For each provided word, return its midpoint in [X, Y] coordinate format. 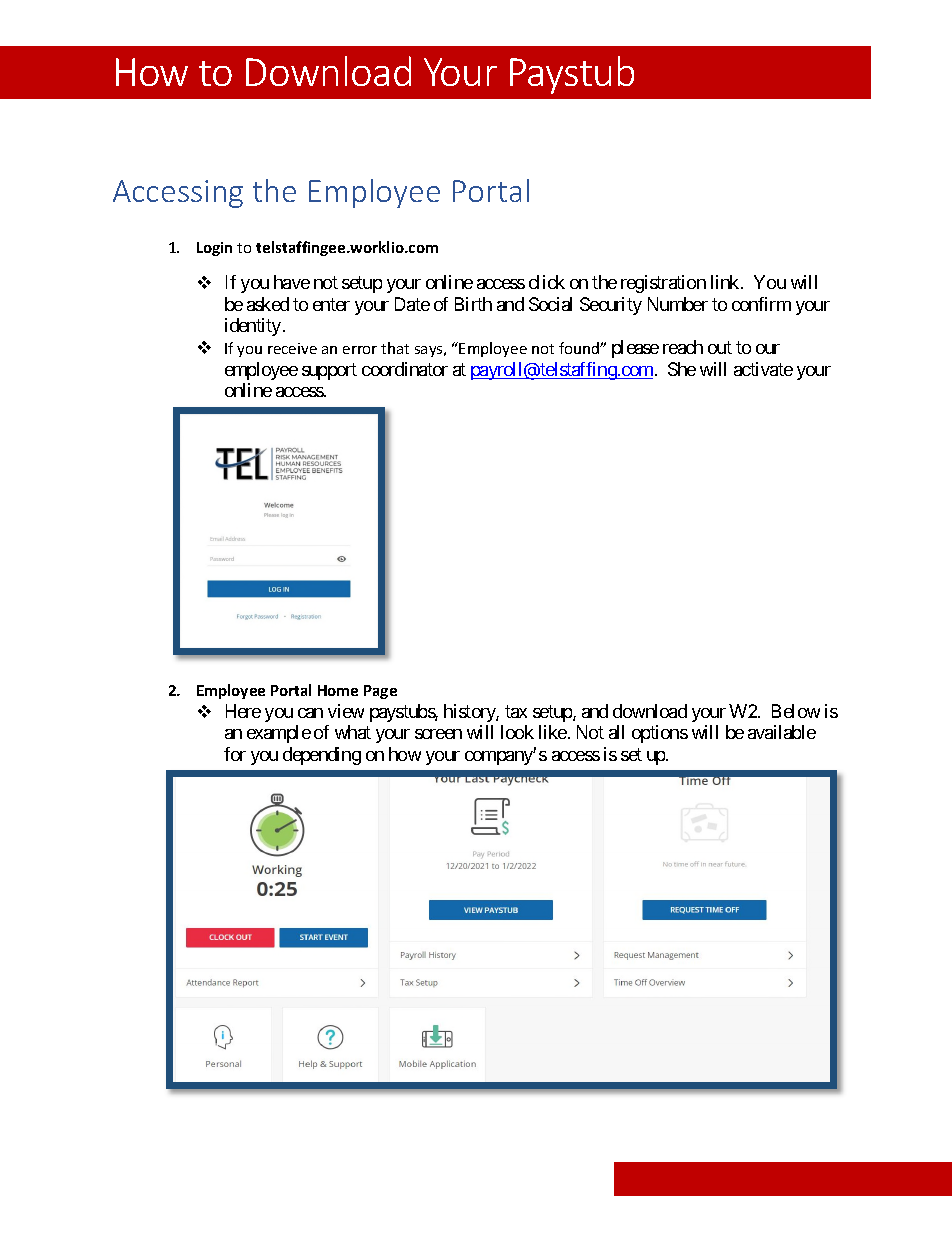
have [292, 282]
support [329, 371]
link [726, 282]
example [279, 734]
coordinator [405, 369]
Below [796, 711]
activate [763, 369]
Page [380, 692]
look [517, 732]
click [547, 282]
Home [338, 690]
